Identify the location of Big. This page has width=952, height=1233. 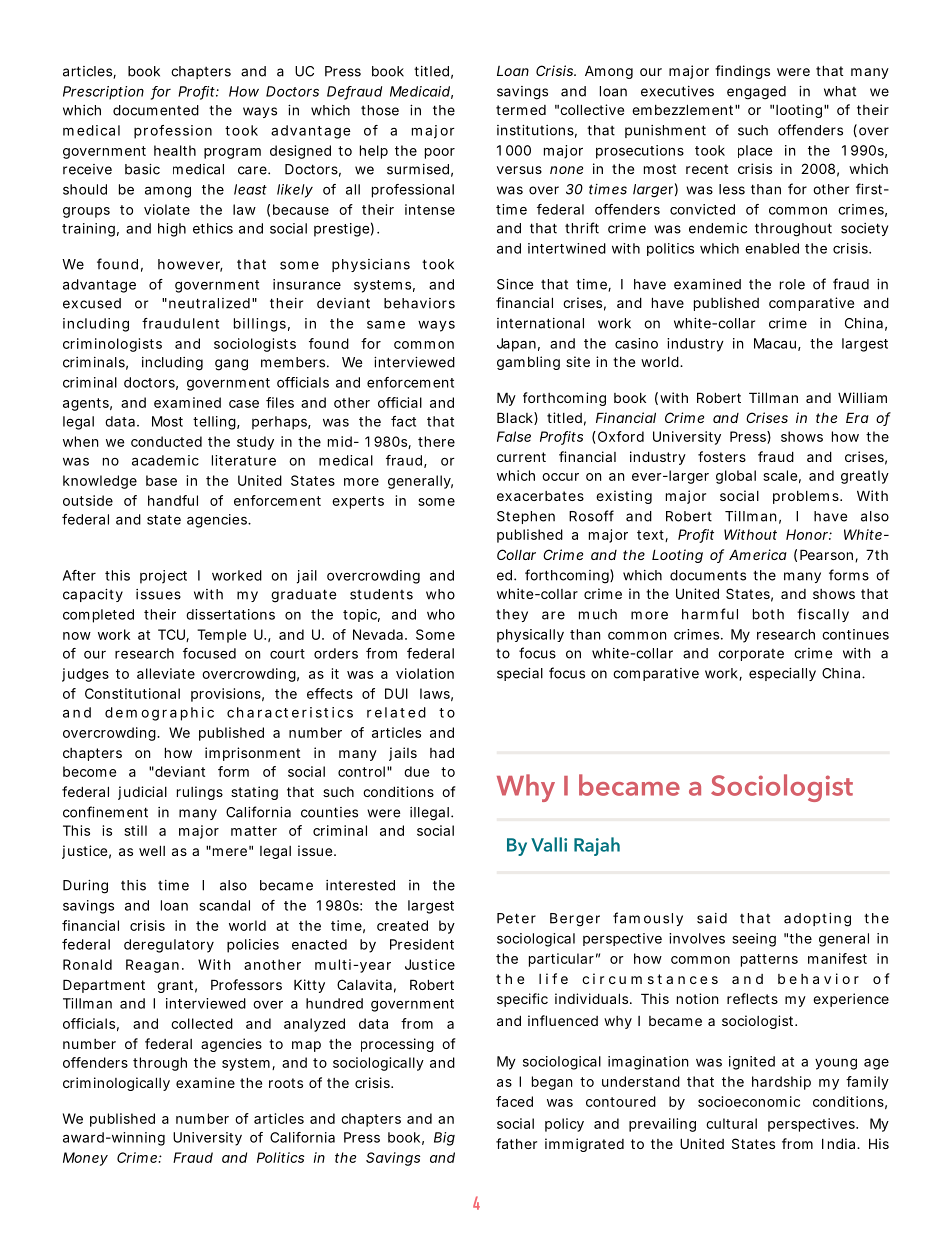
(444, 1139).
